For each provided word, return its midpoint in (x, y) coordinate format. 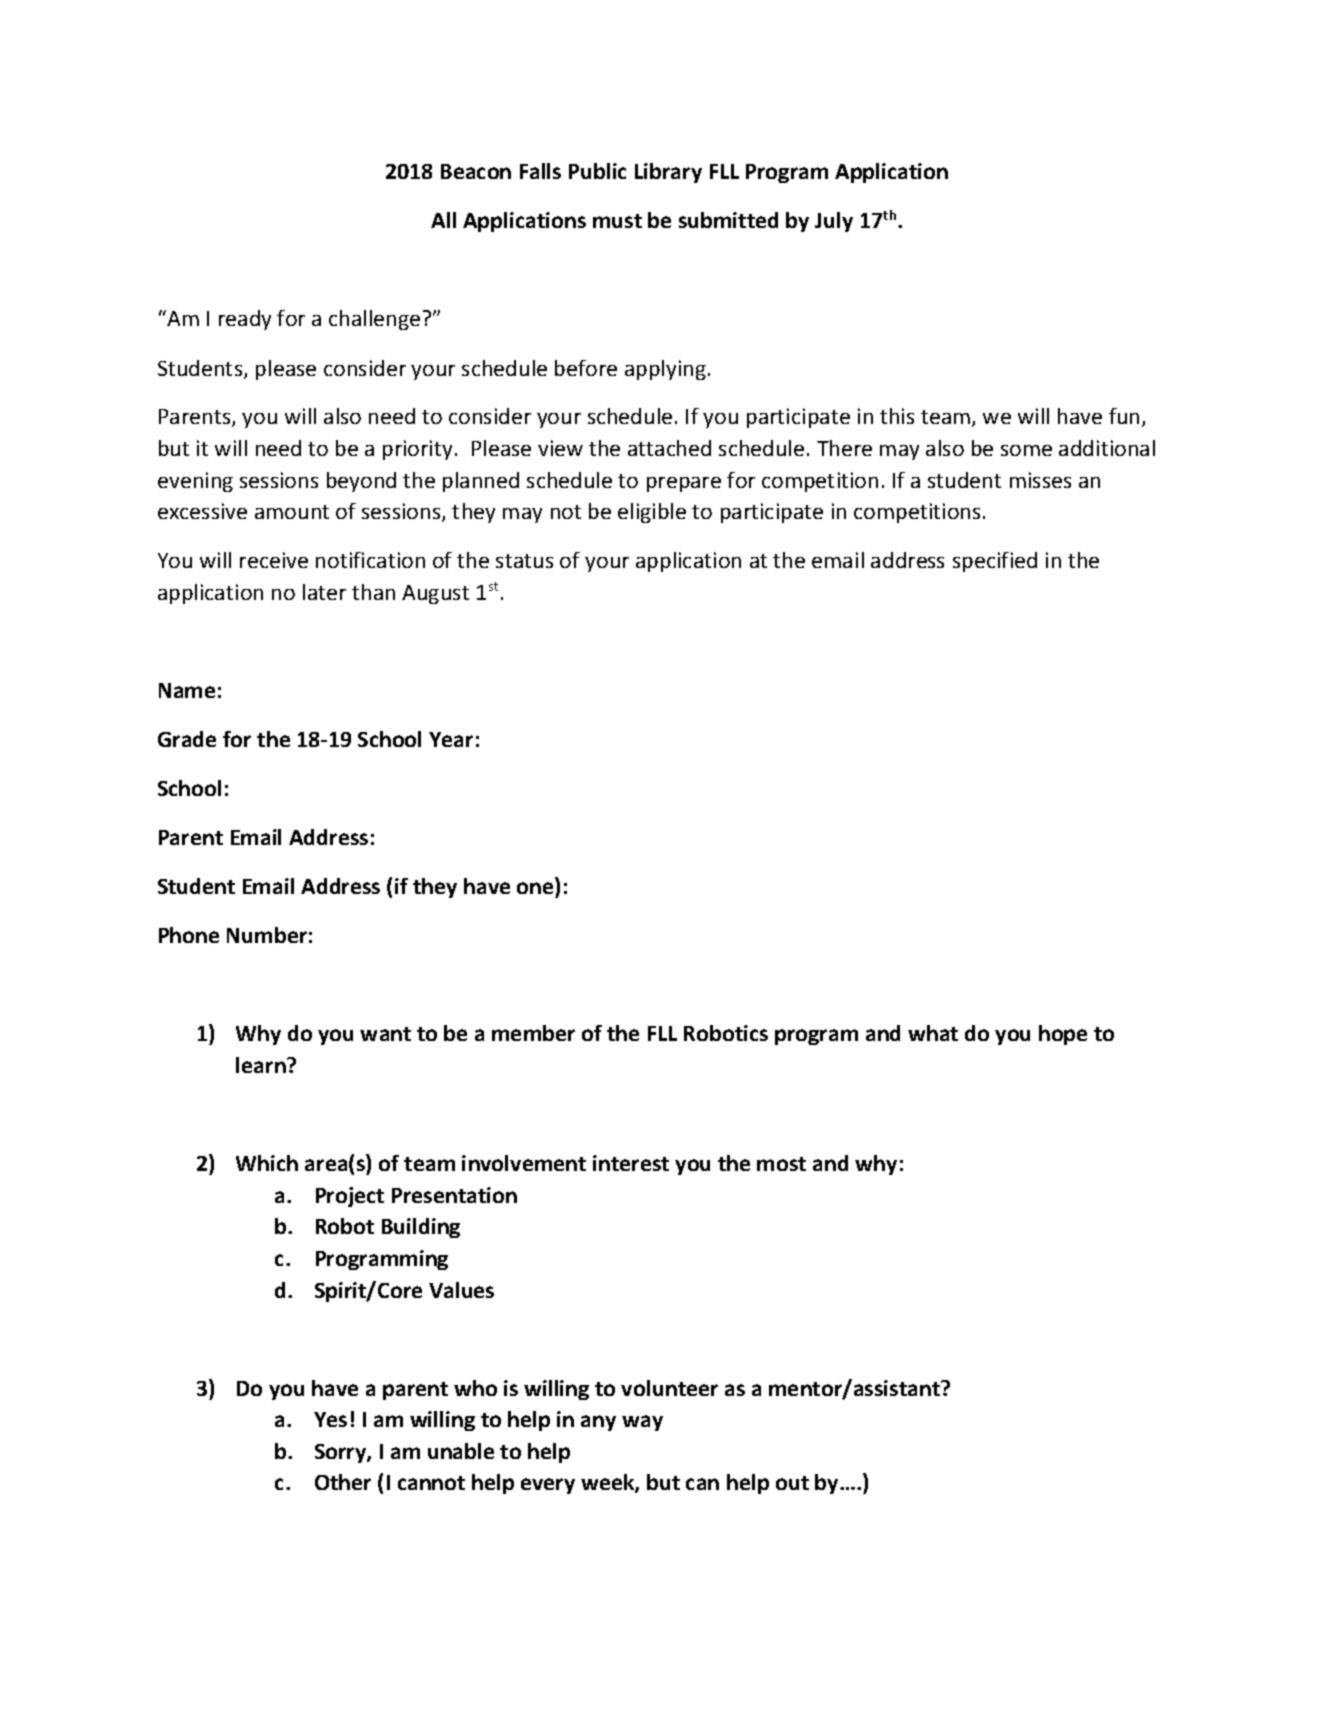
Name (187, 690)
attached (669, 448)
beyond (361, 482)
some (1026, 450)
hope (1063, 1035)
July (834, 222)
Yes (330, 1419)
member (533, 1033)
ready (245, 320)
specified (995, 562)
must (617, 221)
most (781, 1164)
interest (631, 1163)
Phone (189, 935)
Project (350, 1197)
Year (451, 739)
